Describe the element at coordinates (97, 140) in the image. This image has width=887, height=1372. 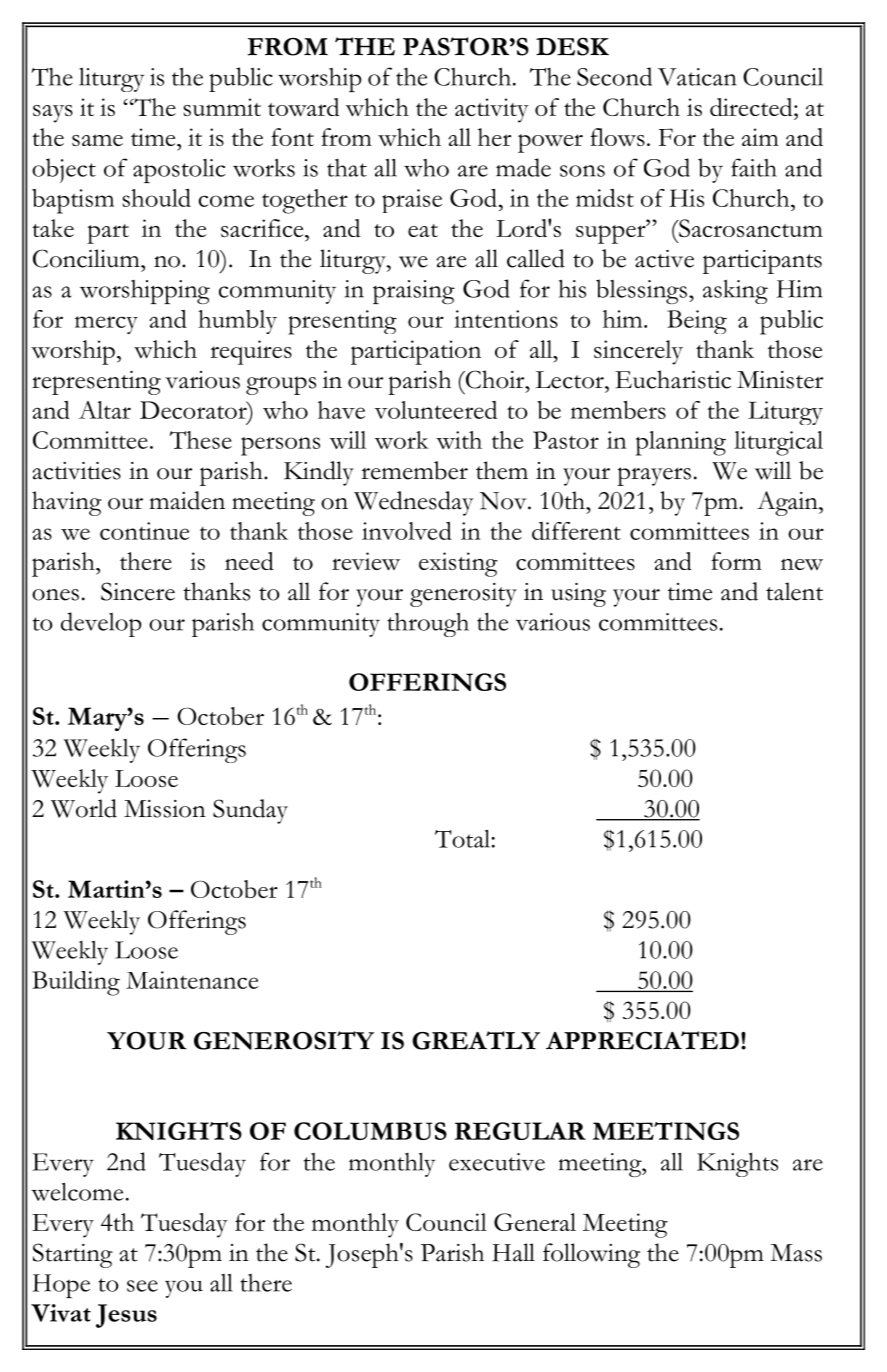
I see `same` at that location.
